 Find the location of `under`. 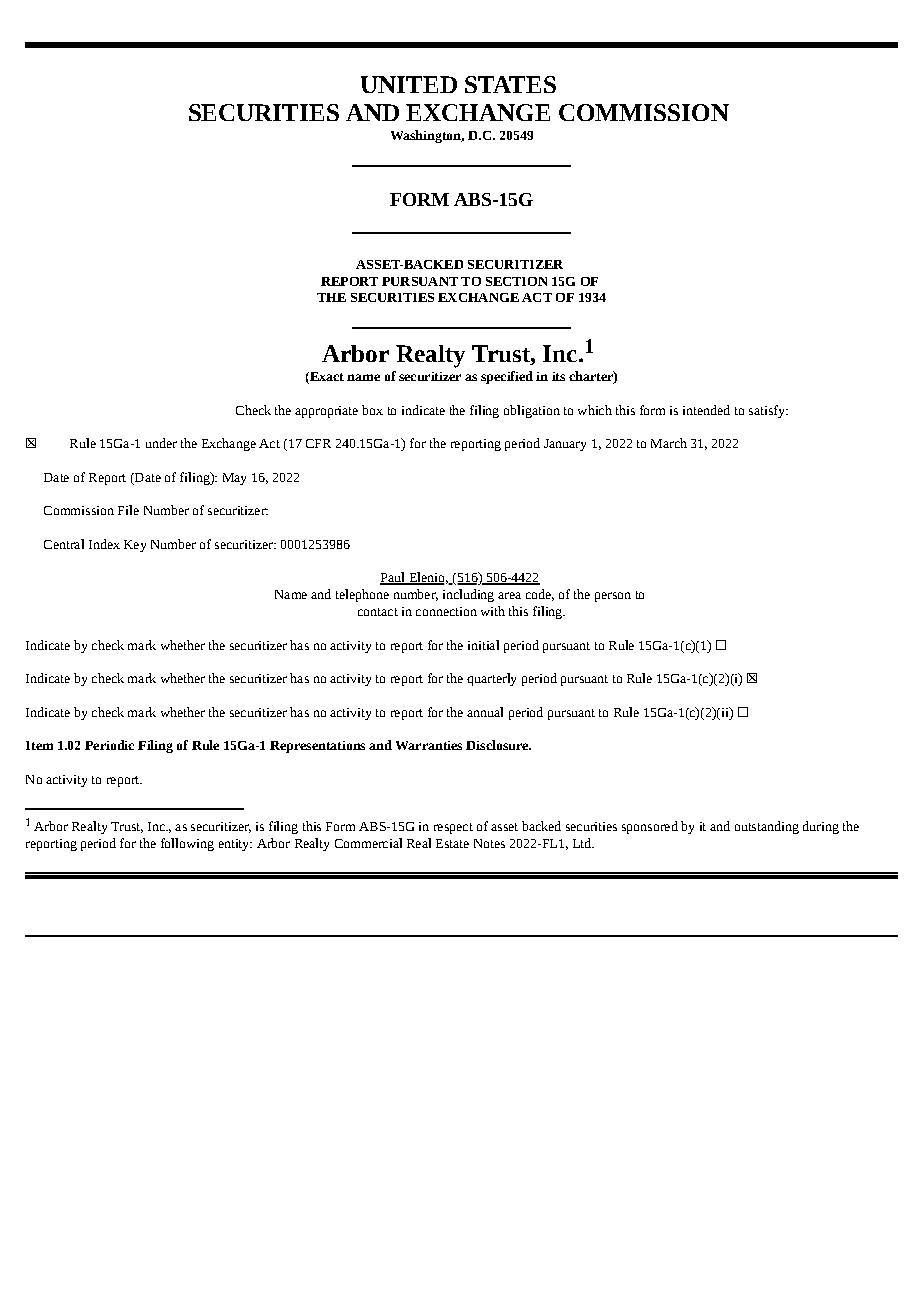

under is located at coordinates (161, 443).
